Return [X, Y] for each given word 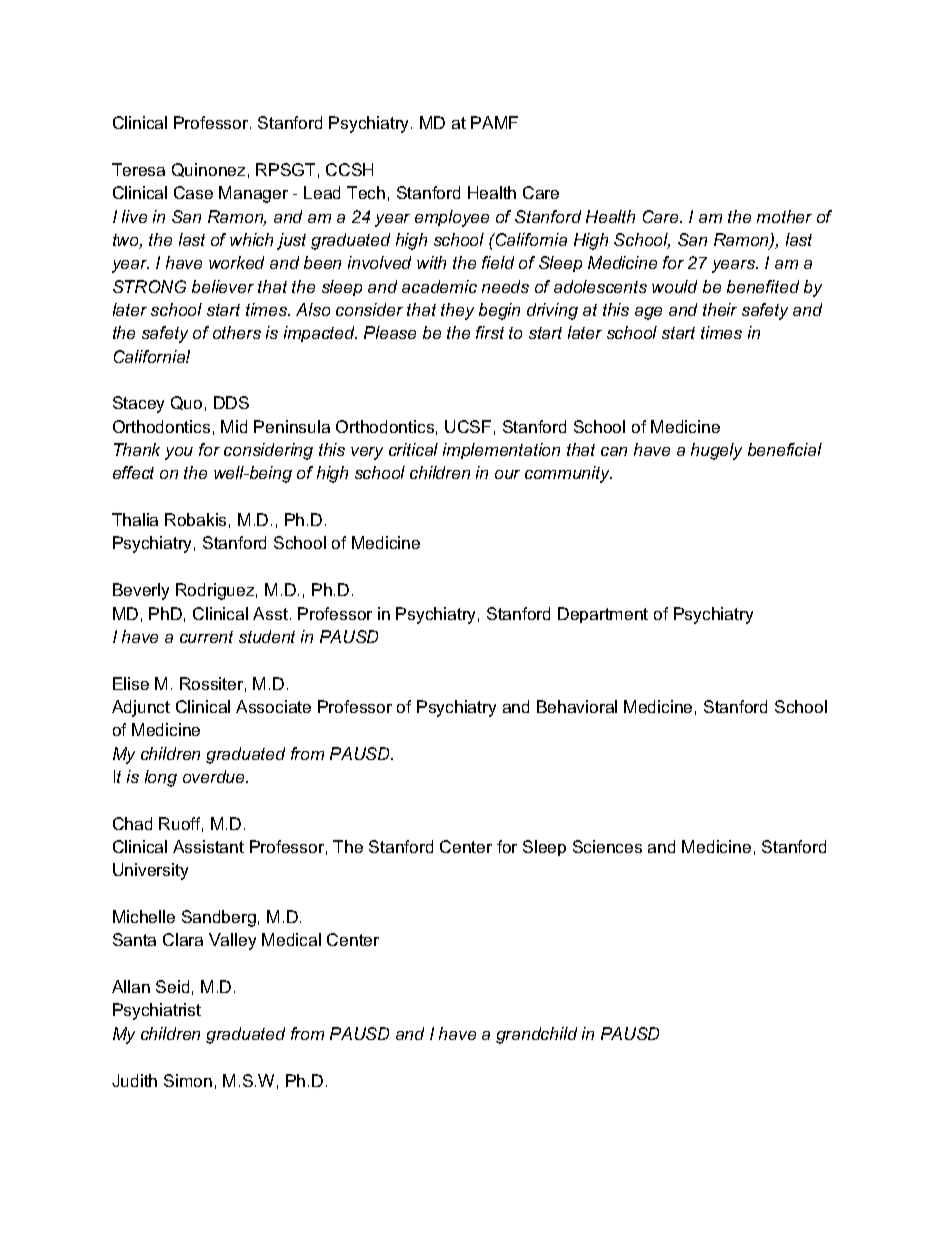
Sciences [607, 846]
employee [452, 218]
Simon [188, 1080]
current [206, 637]
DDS [231, 402]
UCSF [468, 426]
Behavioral [577, 706]
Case [193, 192]
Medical [291, 939]
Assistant [208, 846]
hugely [716, 451]
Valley [232, 941]
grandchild [536, 1035]
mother [784, 216]
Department [603, 615]
